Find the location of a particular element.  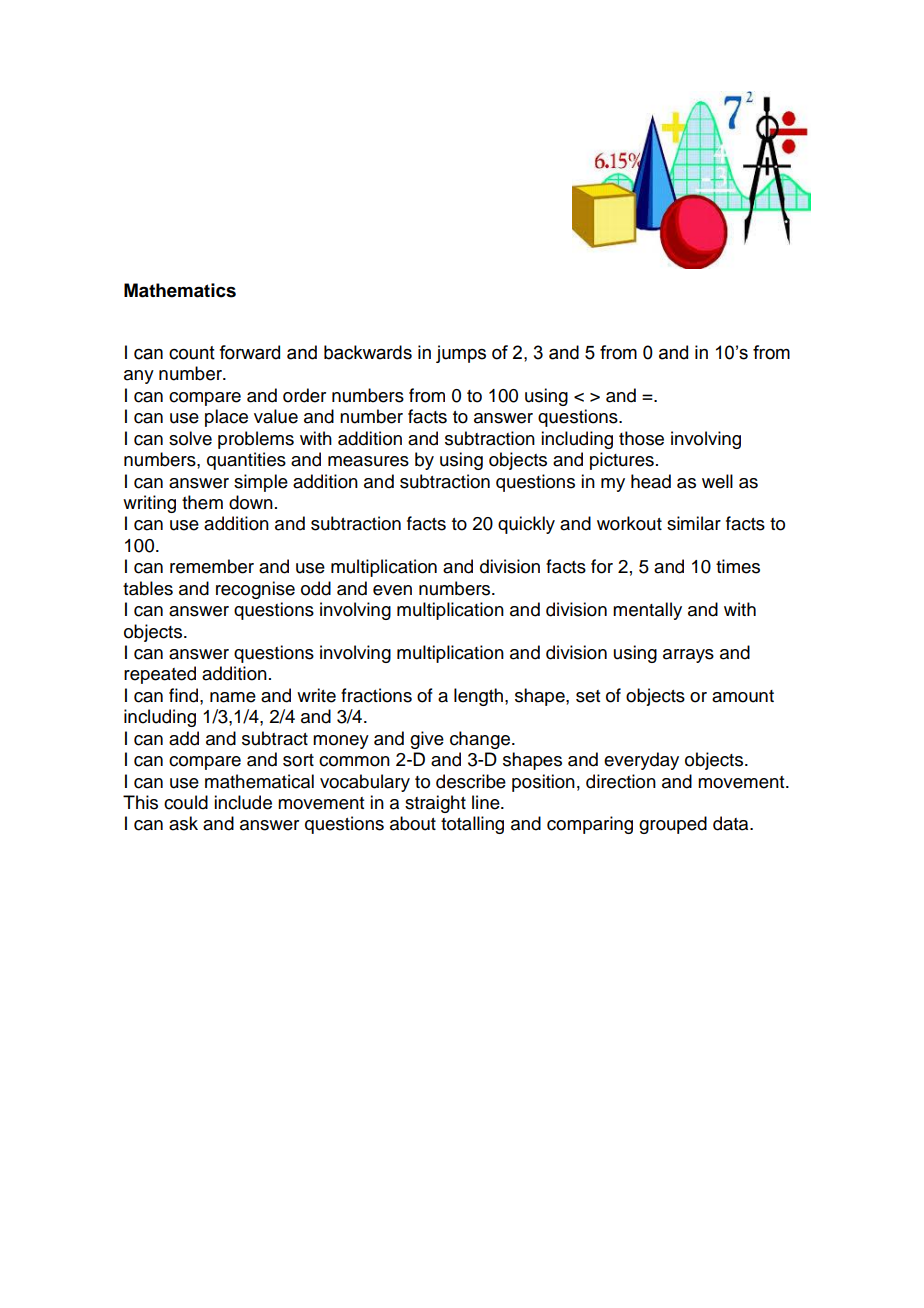

even is located at coordinates (392, 590).
